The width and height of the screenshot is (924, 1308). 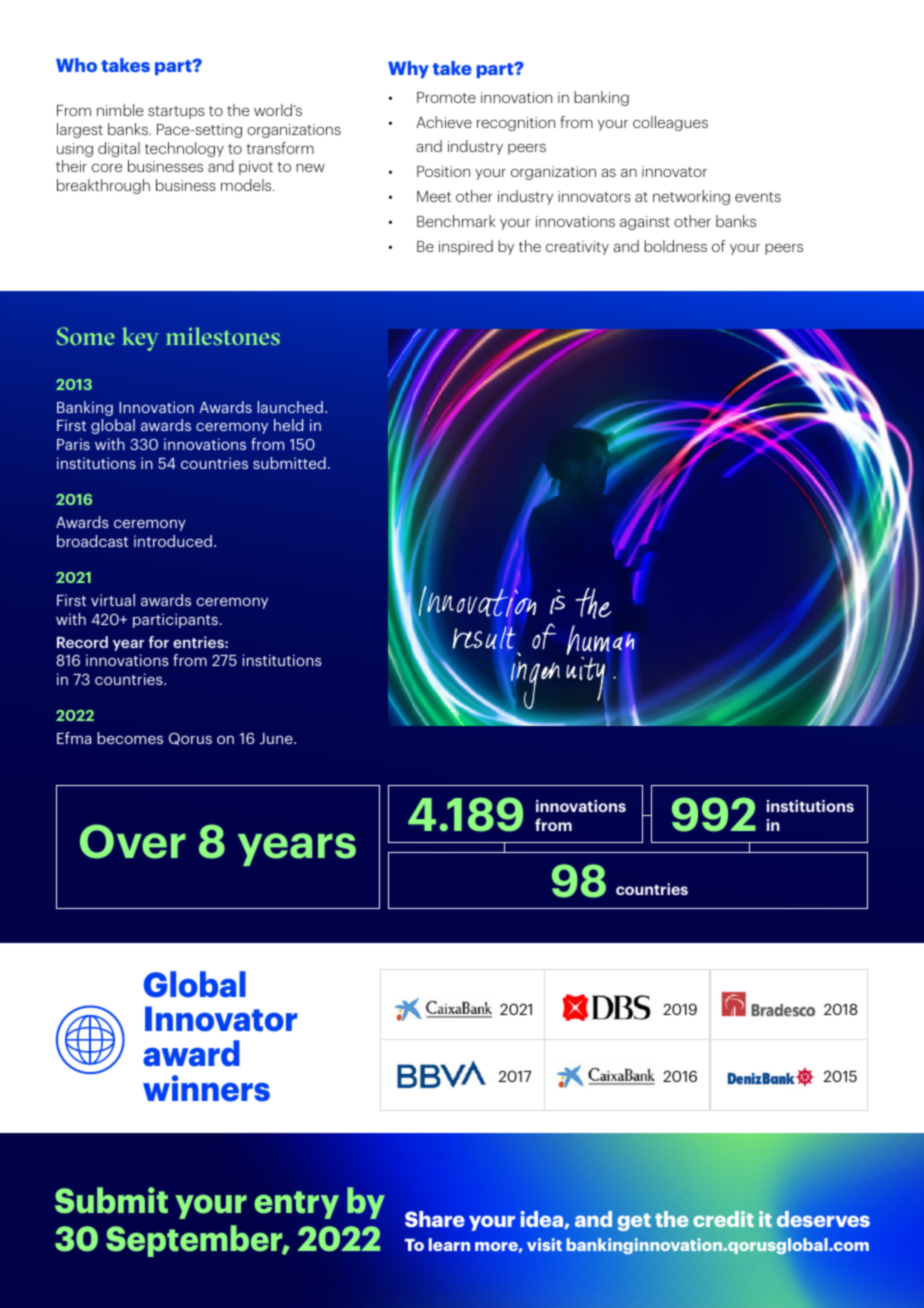 What do you see at coordinates (82, 642) in the screenshot?
I see `Record` at bounding box center [82, 642].
